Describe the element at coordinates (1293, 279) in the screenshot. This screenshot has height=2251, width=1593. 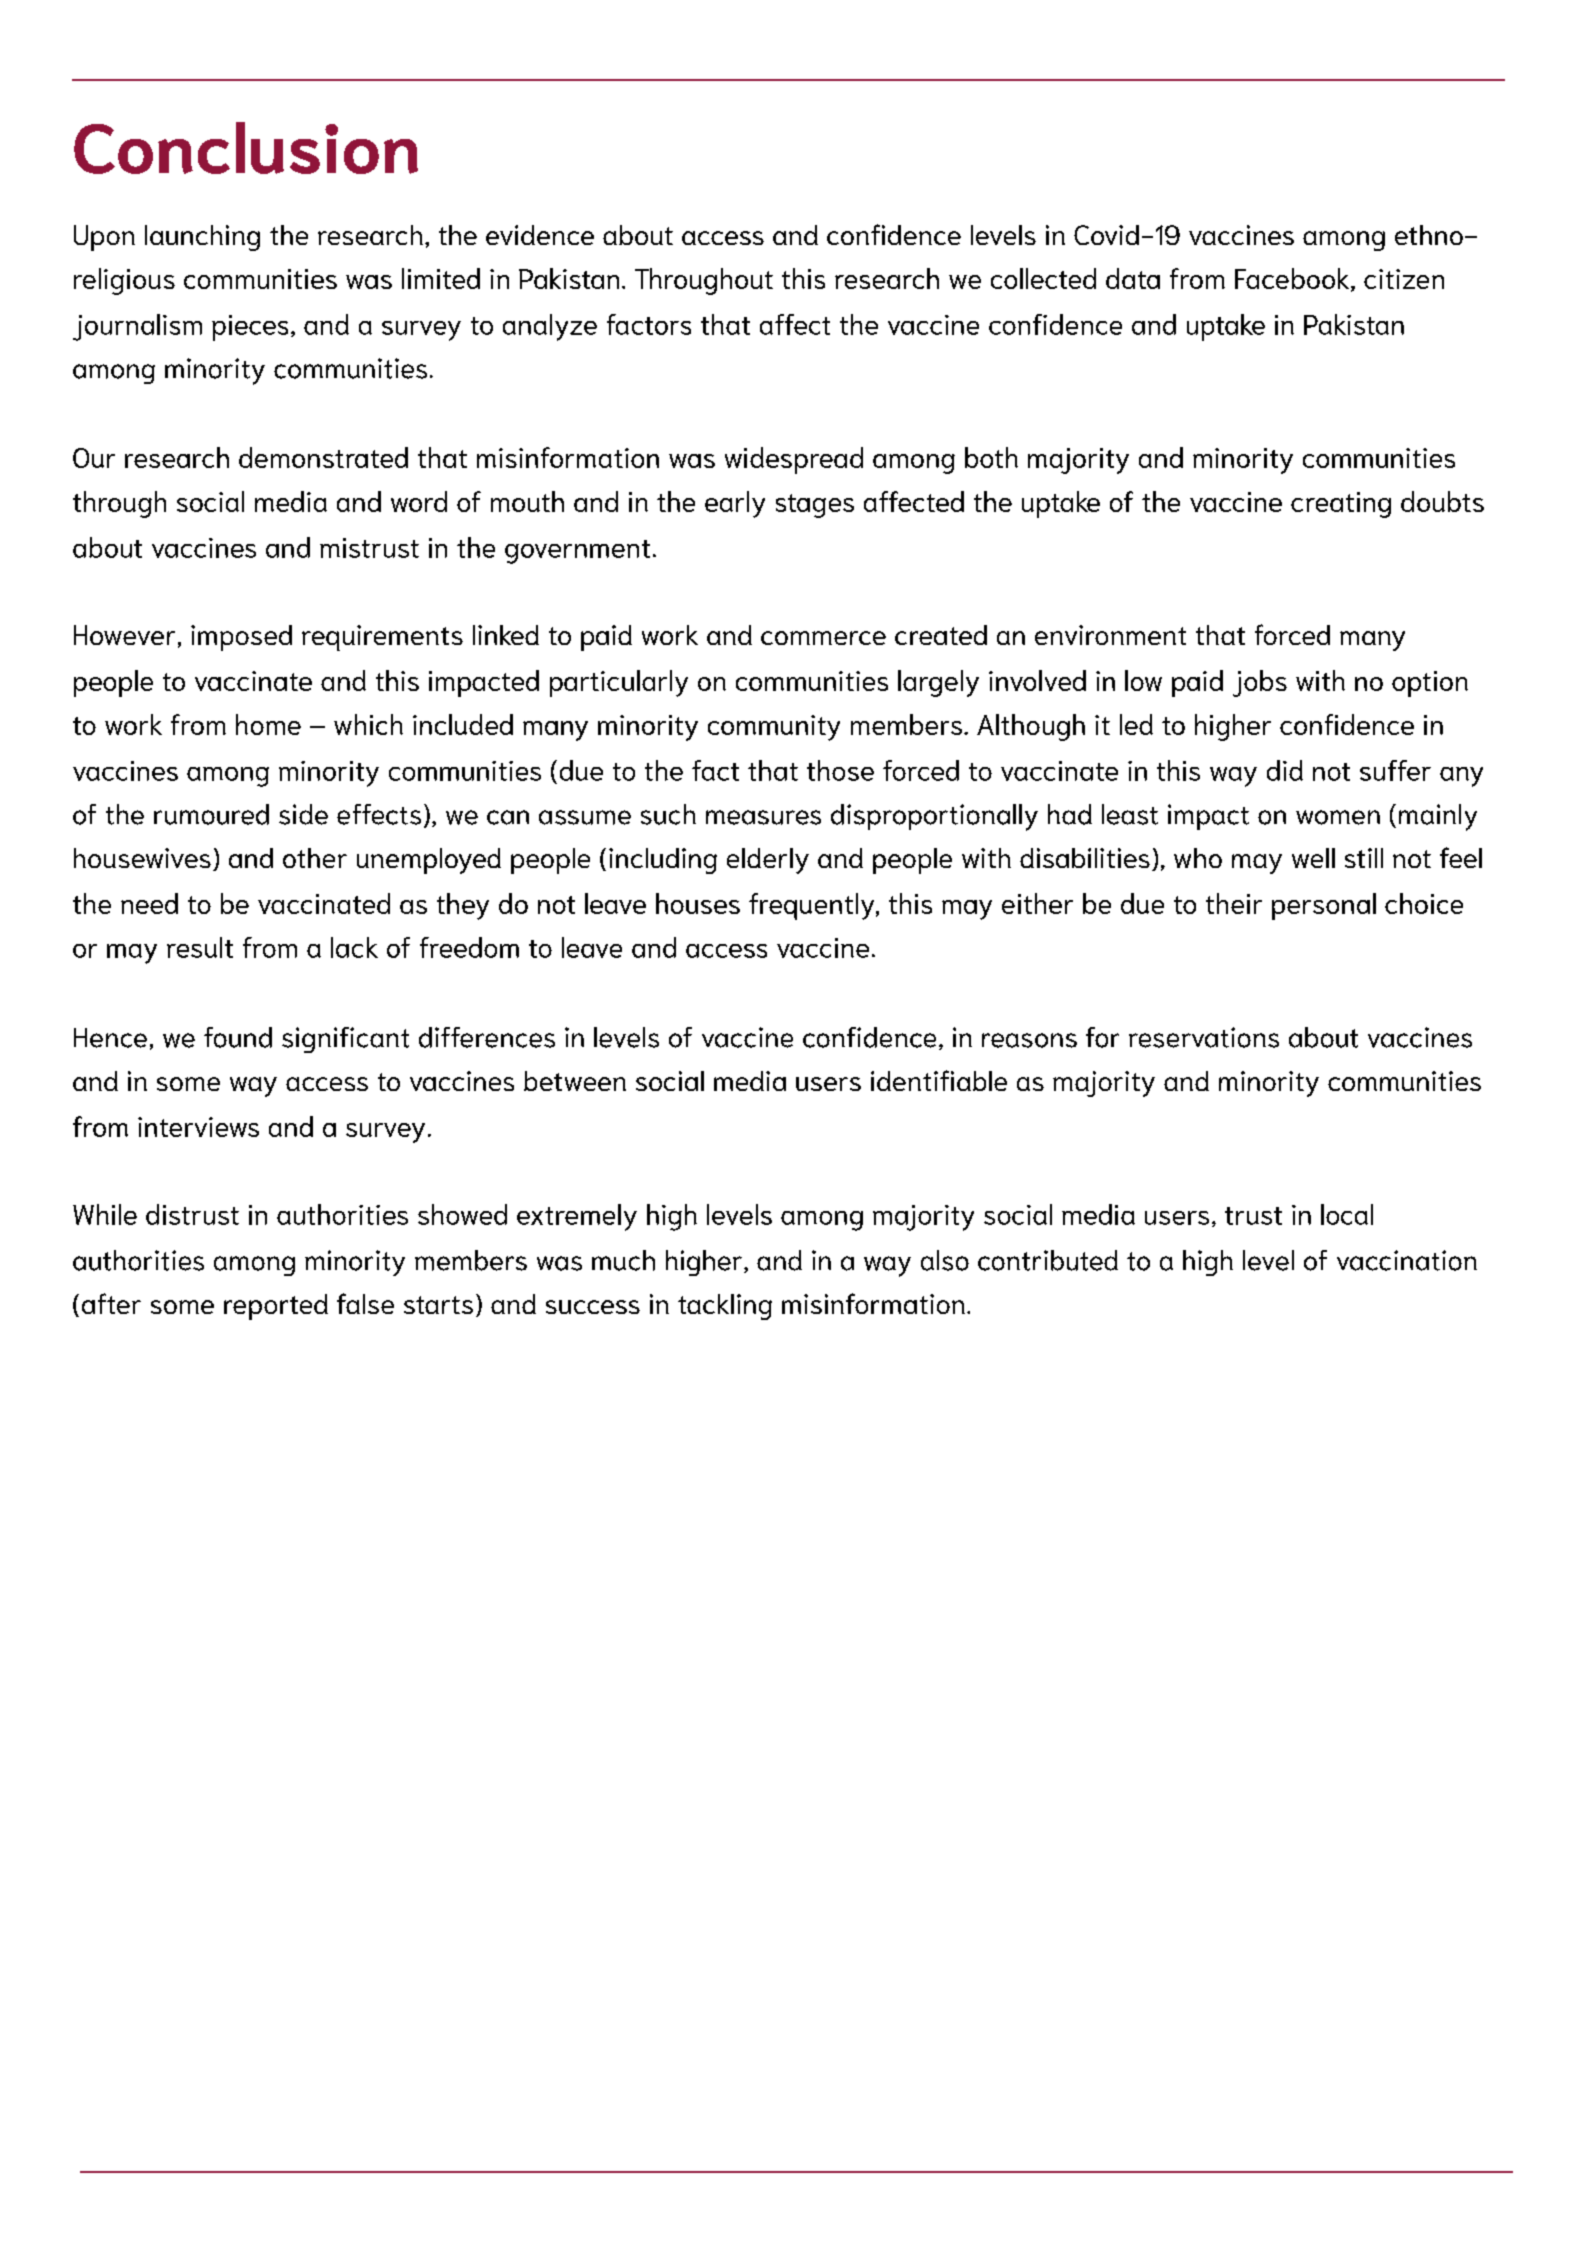
I see `Facebook` at that location.
